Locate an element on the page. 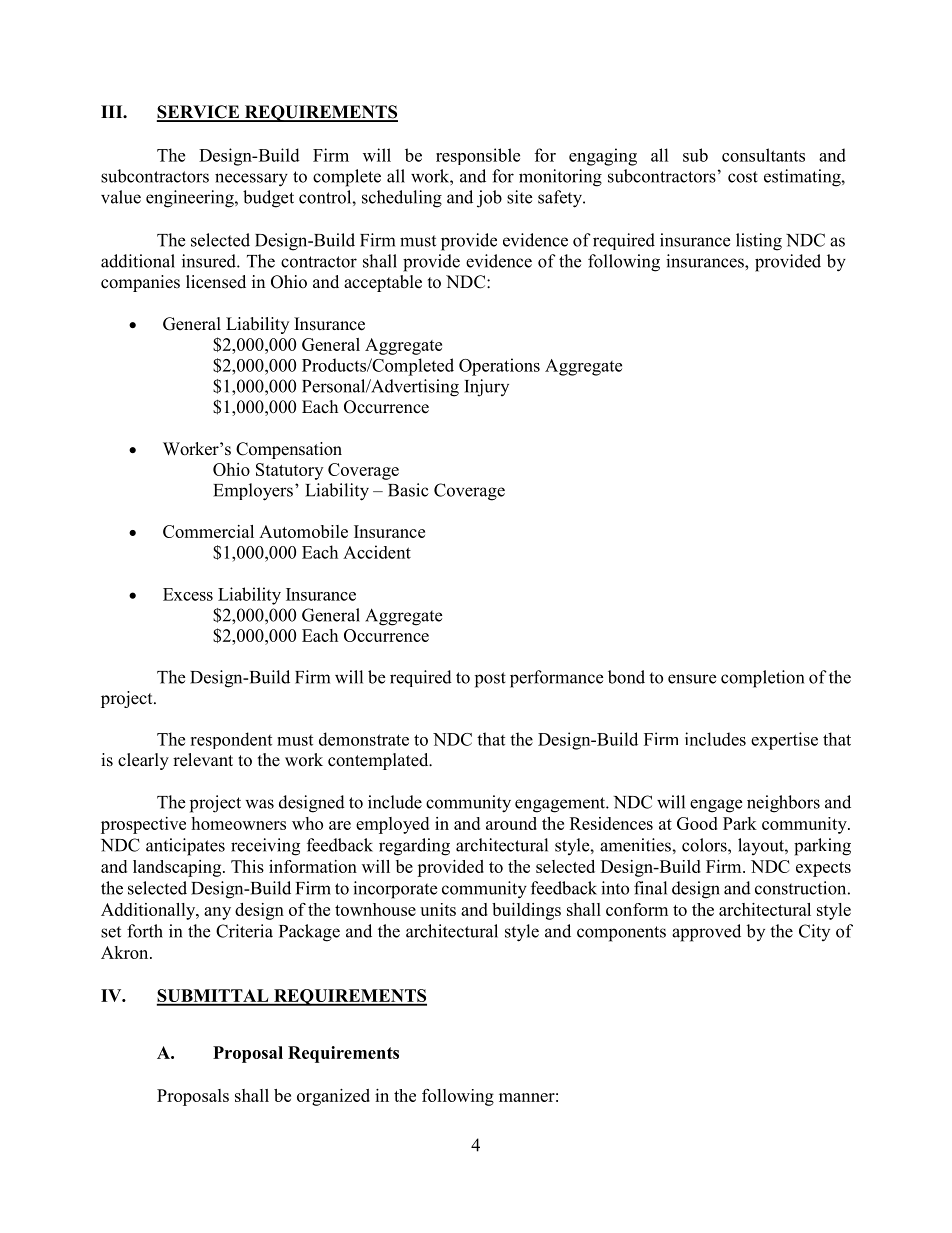  units is located at coordinates (438, 909).
